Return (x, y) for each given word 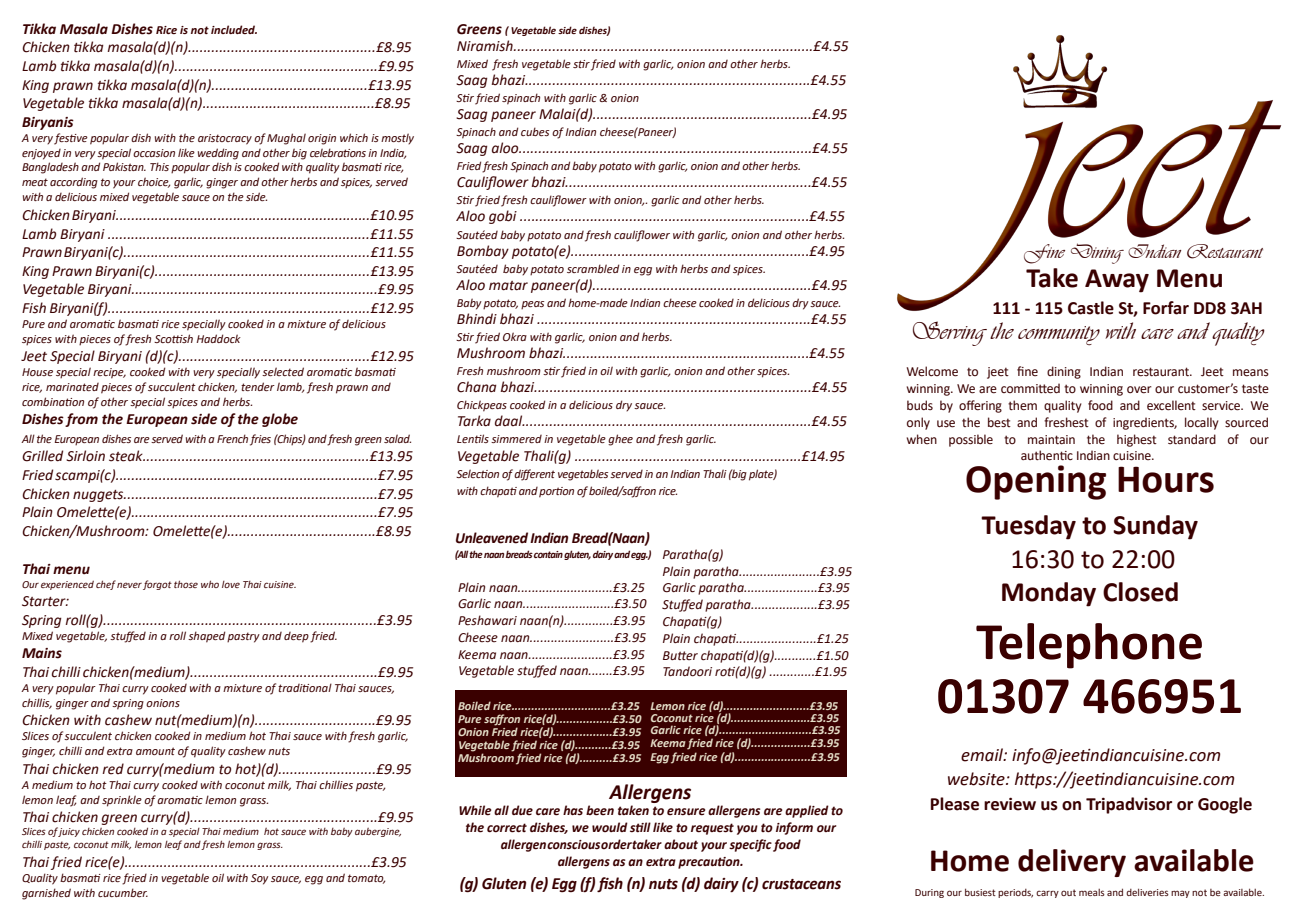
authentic (1047, 455)
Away (1117, 281)
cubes (535, 131)
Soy (259, 879)
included (234, 29)
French (232, 438)
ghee (620, 440)
